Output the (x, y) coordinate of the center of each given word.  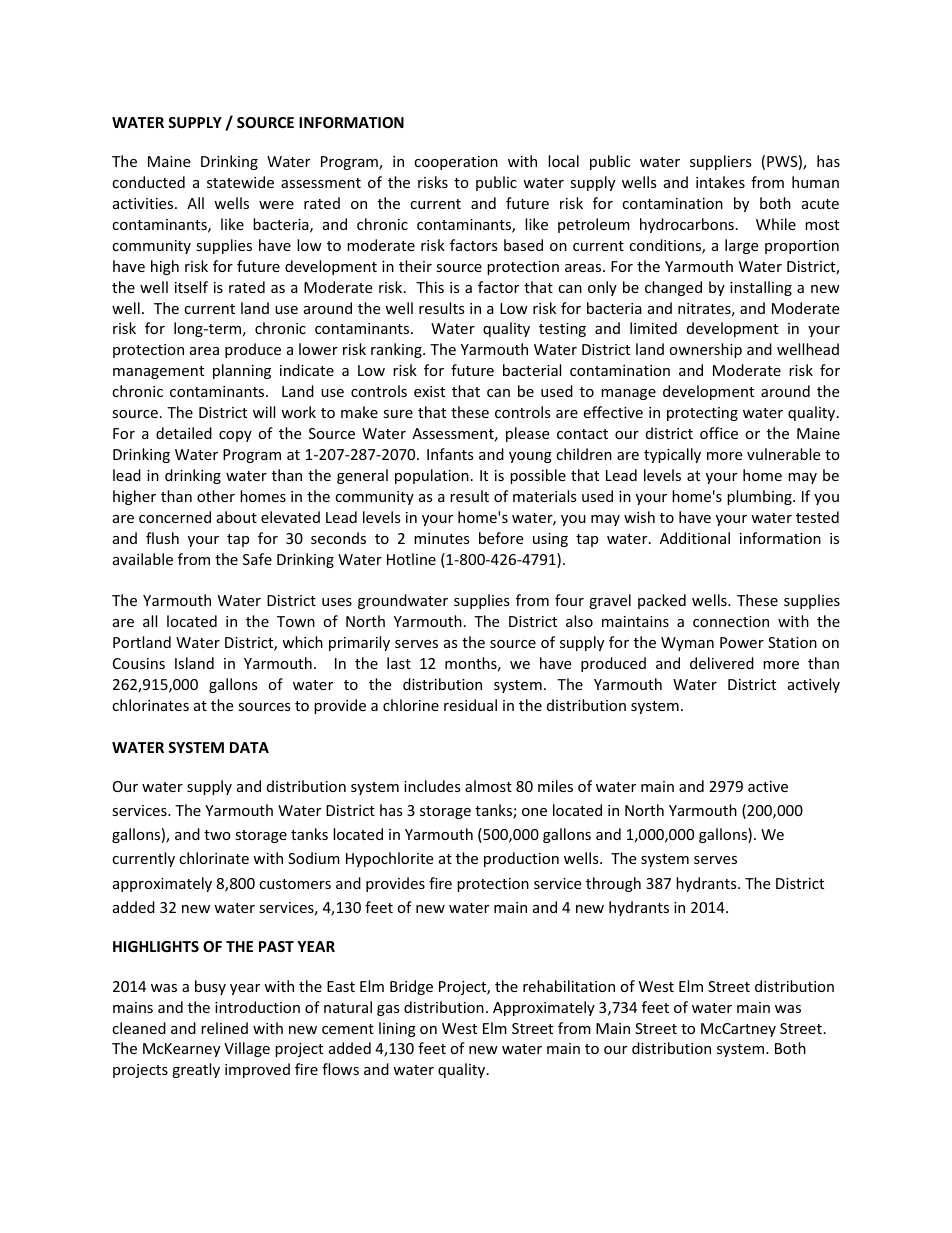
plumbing (760, 497)
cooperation (456, 163)
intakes (720, 182)
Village (247, 1049)
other (216, 496)
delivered (722, 663)
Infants (450, 454)
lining (397, 1029)
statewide (240, 182)
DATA (249, 747)
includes (432, 786)
